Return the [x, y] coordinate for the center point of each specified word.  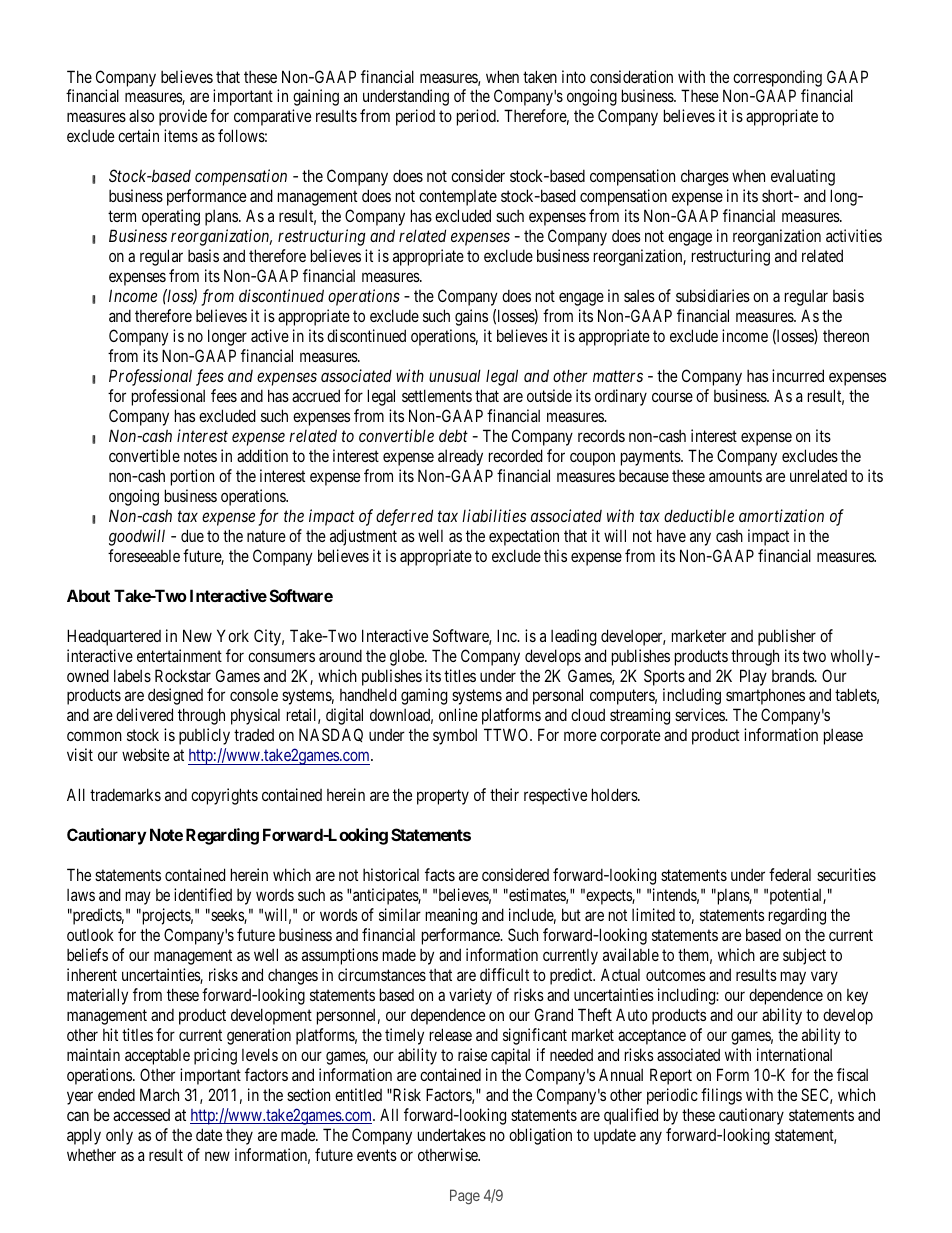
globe [408, 657]
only [119, 1137]
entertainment [179, 655]
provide [183, 117]
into [574, 76]
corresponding [777, 78]
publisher [787, 637]
